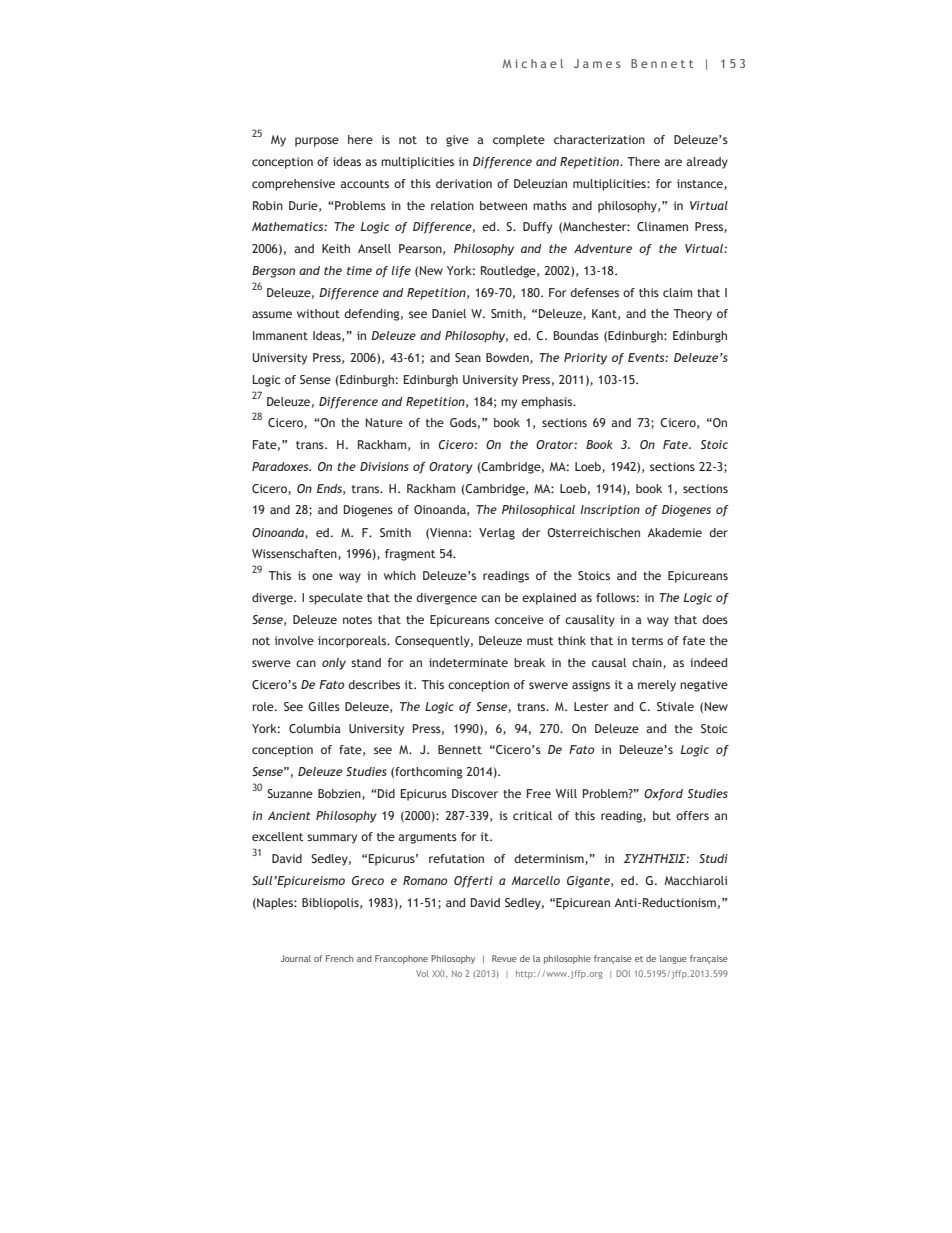 This screenshot has width=952, height=1233. Describe the element at coordinates (504, 958) in the screenshot. I see `Revue` at that location.
